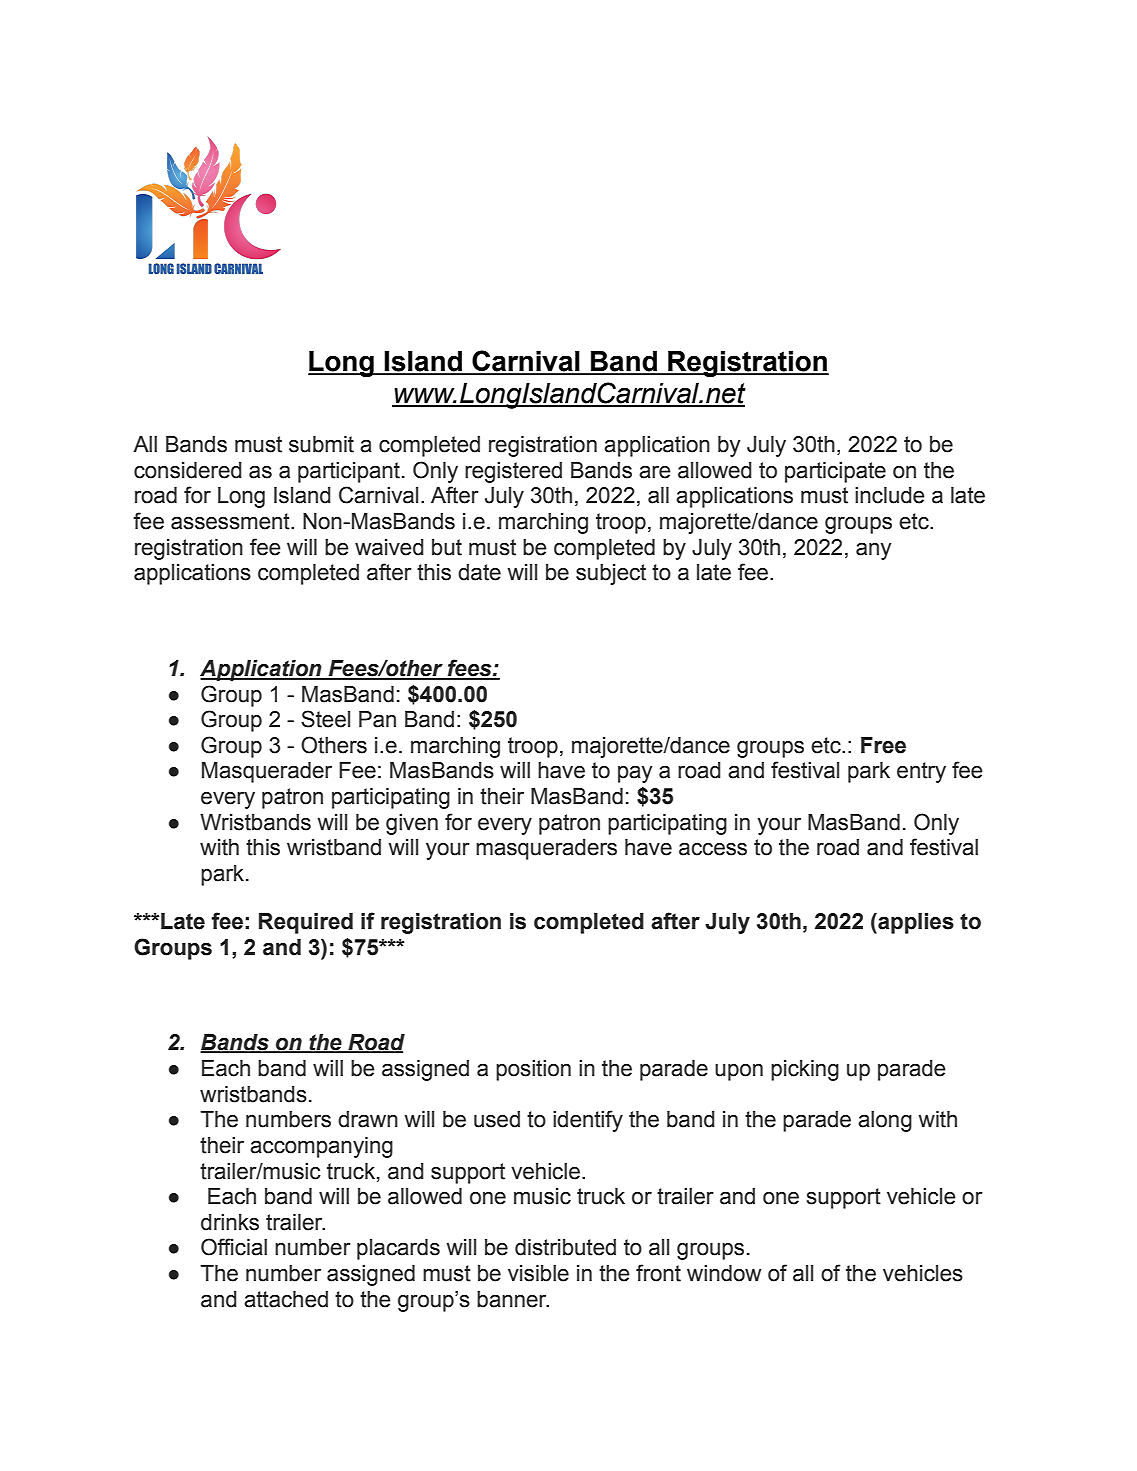 This screenshot has height=1471, width=1137. What do you see at coordinates (325, 719) in the screenshot?
I see `Steel` at bounding box center [325, 719].
